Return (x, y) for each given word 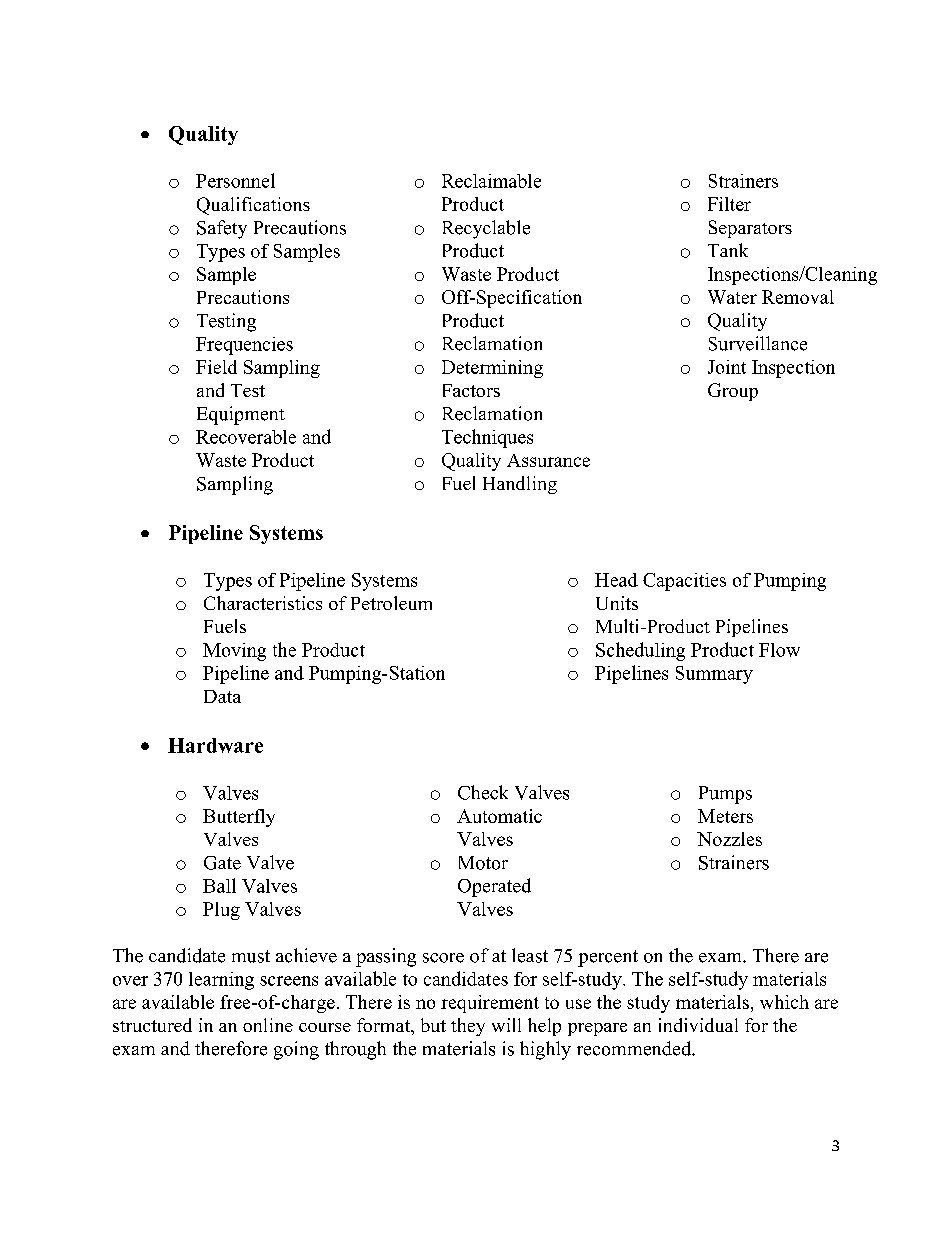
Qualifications (253, 206)
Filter (729, 204)
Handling (520, 485)
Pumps (725, 795)
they (468, 1027)
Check (483, 792)
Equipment (241, 415)
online (268, 1025)
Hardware (215, 745)
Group (733, 392)
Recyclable (486, 229)
